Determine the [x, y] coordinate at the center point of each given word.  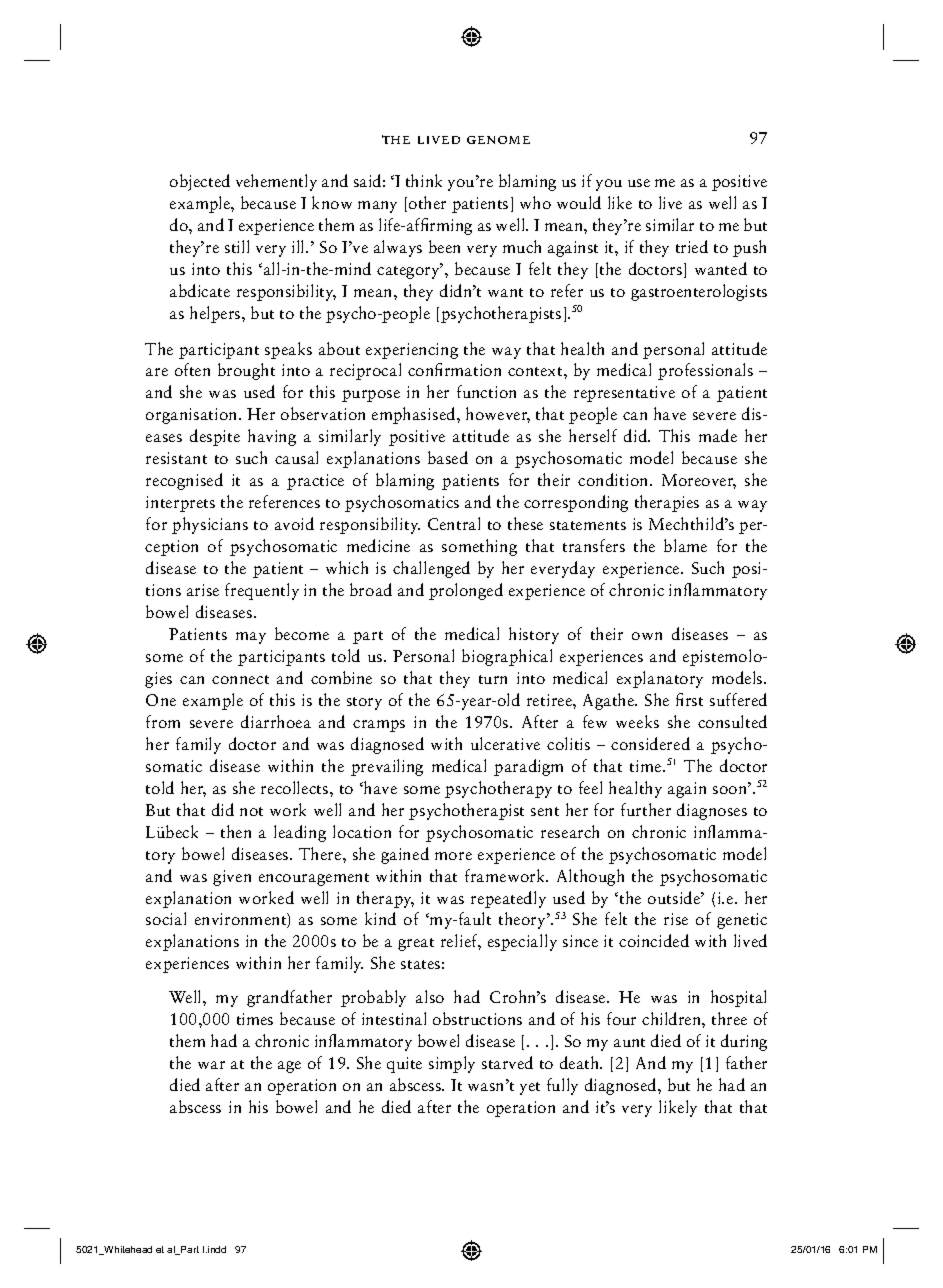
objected [200, 182]
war [211, 1065]
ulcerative [505, 743]
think [424, 180]
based [448, 457]
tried [692, 246]
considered [650, 743]
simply [452, 1064]
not [251, 811]
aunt [629, 1042]
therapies [667, 503]
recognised [184, 481]
